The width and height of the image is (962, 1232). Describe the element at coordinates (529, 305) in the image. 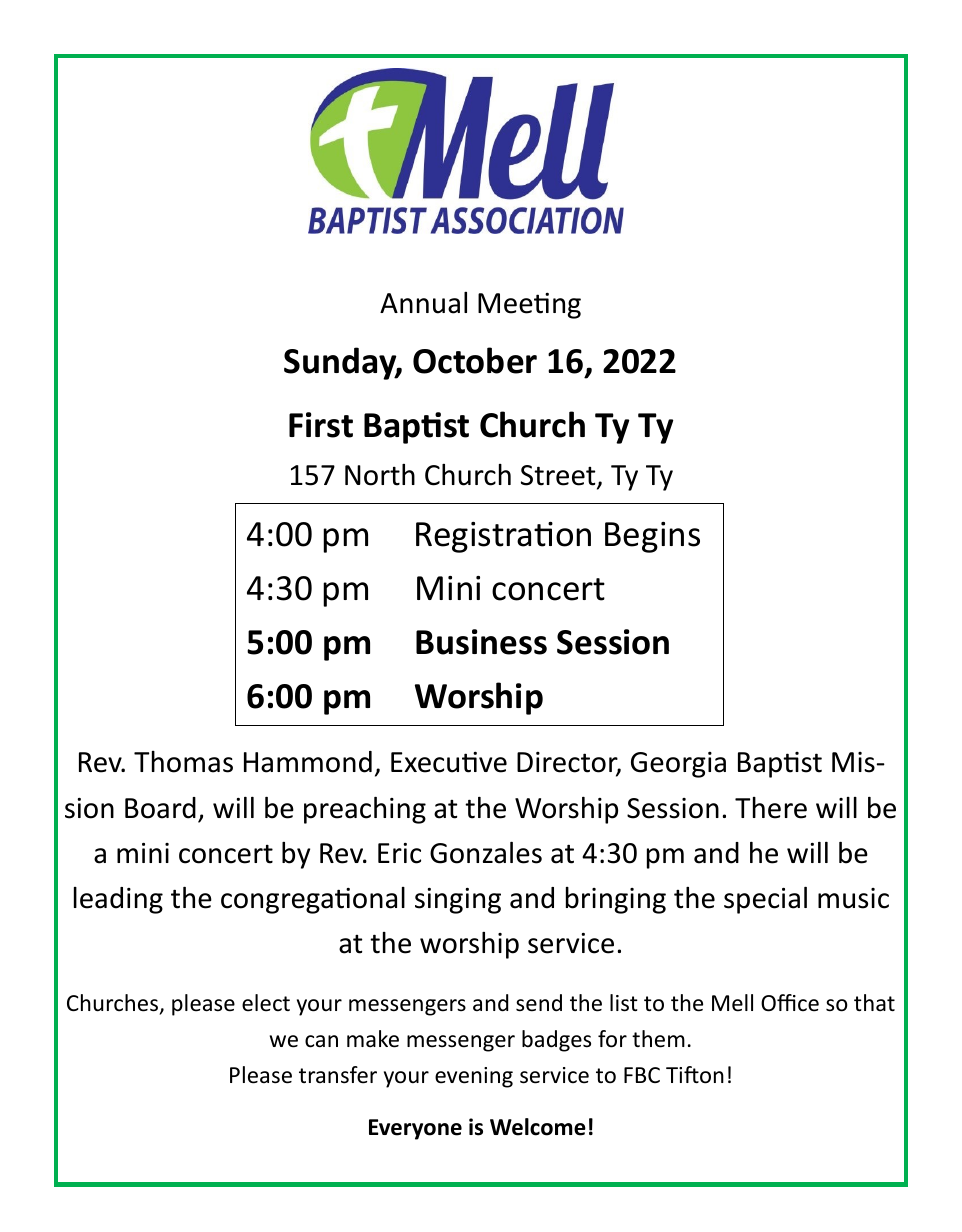

I see `Meeting` at that location.
